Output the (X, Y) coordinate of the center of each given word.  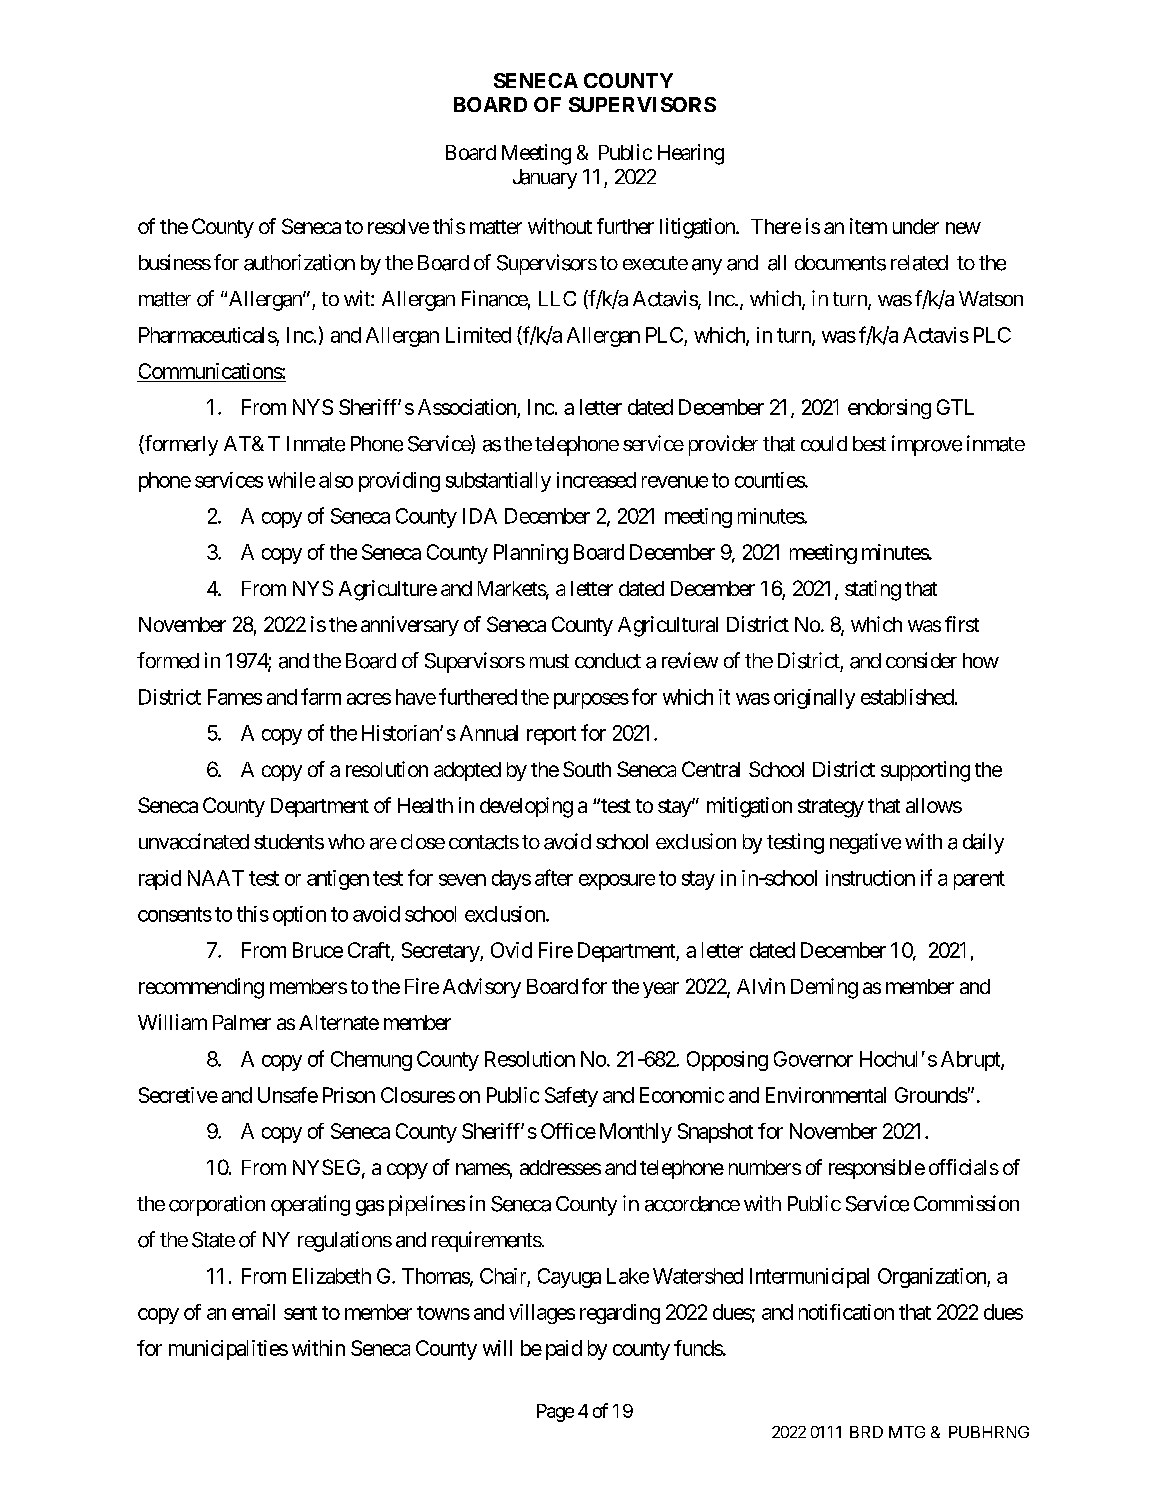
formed (168, 660)
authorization (299, 262)
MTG (907, 1432)
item (868, 226)
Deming (824, 988)
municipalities (228, 1350)
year (661, 990)
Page (555, 1413)
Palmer (242, 1022)
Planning (531, 554)
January (545, 179)
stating (873, 590)
